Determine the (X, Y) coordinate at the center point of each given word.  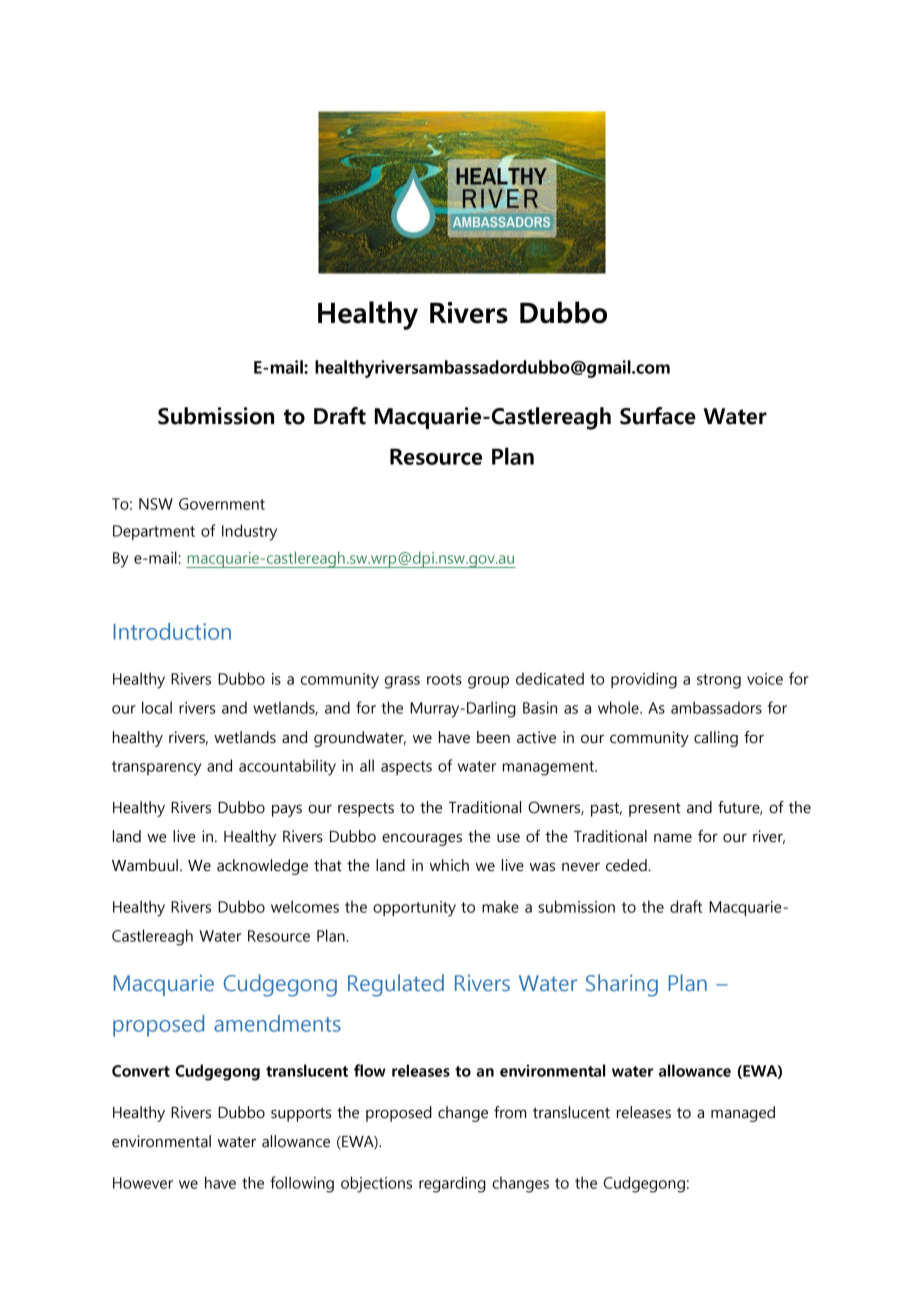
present (655, 810)
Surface (658, 416)
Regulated (396, 985)
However (143, 1183)
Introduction (172, 631)
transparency (156, 768)
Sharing (622, 985)
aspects (406, 768)
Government (222, 504)
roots (444, 679)
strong (719, 681)
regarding (452, 1184)
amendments (277, 1023)
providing (644, 680)
